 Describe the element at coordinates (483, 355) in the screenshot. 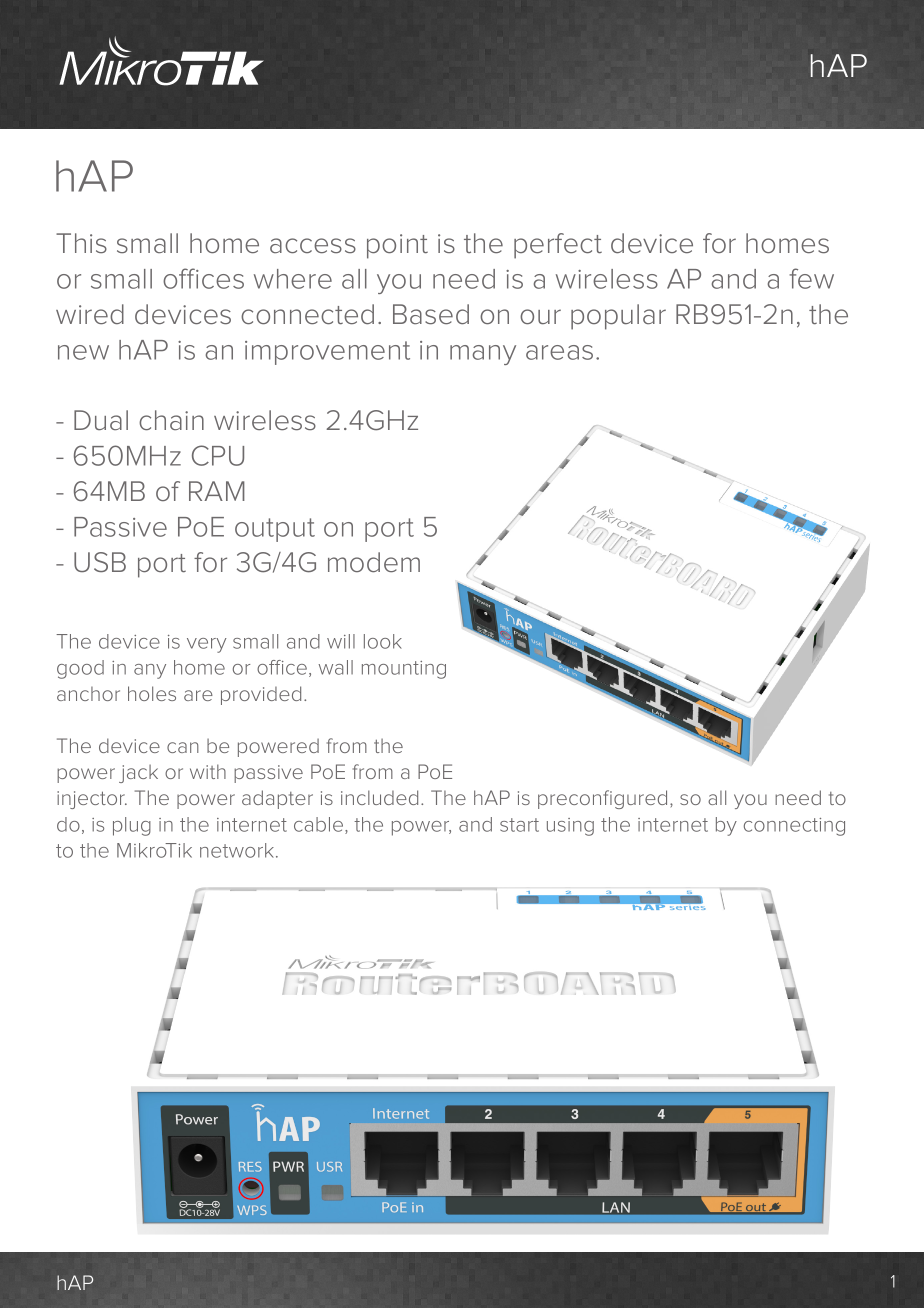

I see `many` at that location.
